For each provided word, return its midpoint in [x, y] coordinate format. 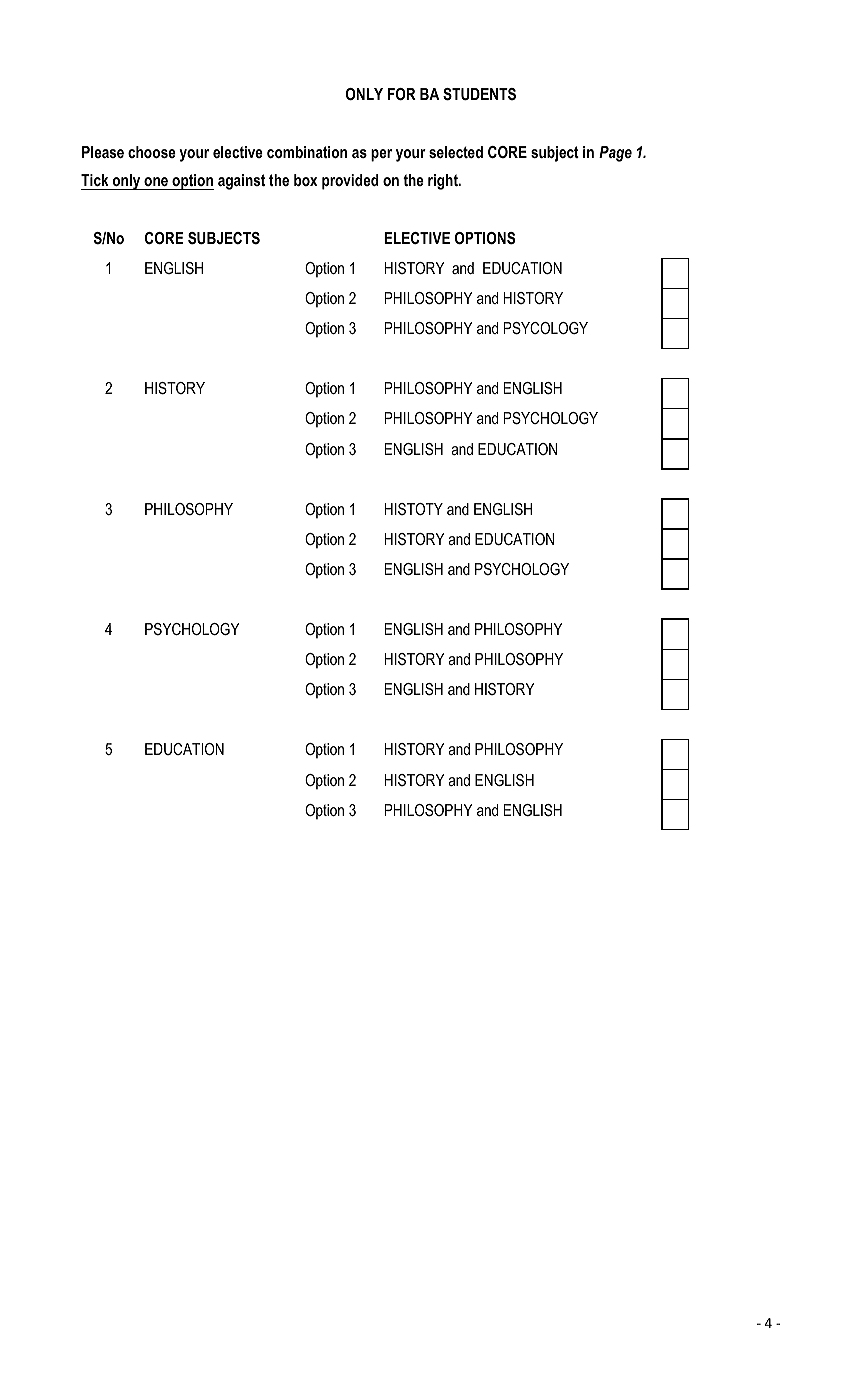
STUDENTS [479, 94]
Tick [96, 182]
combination [307, 152]
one [156, 183]
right [444, 182]
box [305, 180]
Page [615, 154]
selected [456, 152]
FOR [402, 94]
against [241, 182]
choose [152, 152]
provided [350, 182]
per [381, 155]
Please [103, 152]
